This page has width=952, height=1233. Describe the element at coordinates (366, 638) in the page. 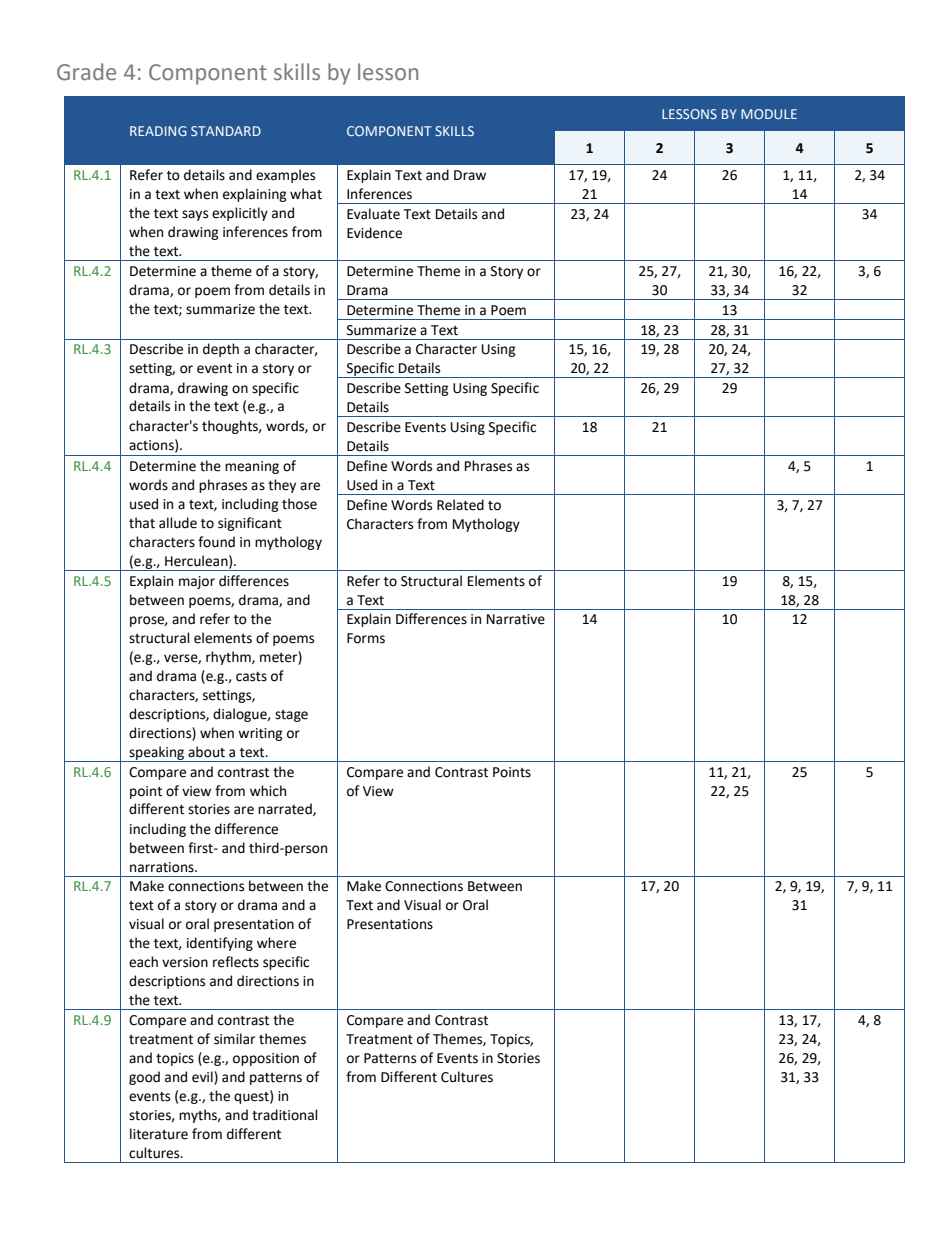

I see `Forms` at that location.
